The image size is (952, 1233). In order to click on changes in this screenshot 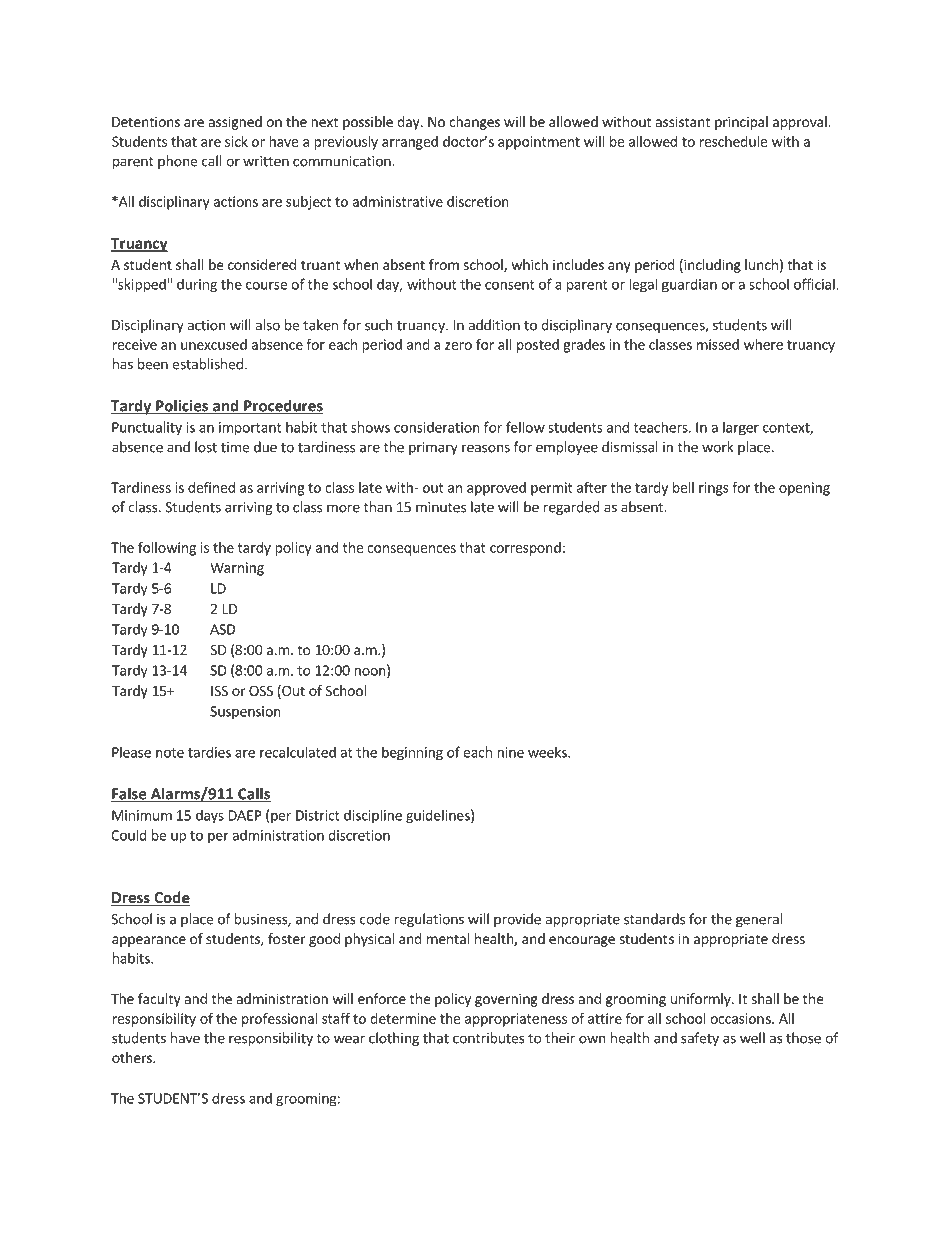, I will do `click(474, 123)`.
